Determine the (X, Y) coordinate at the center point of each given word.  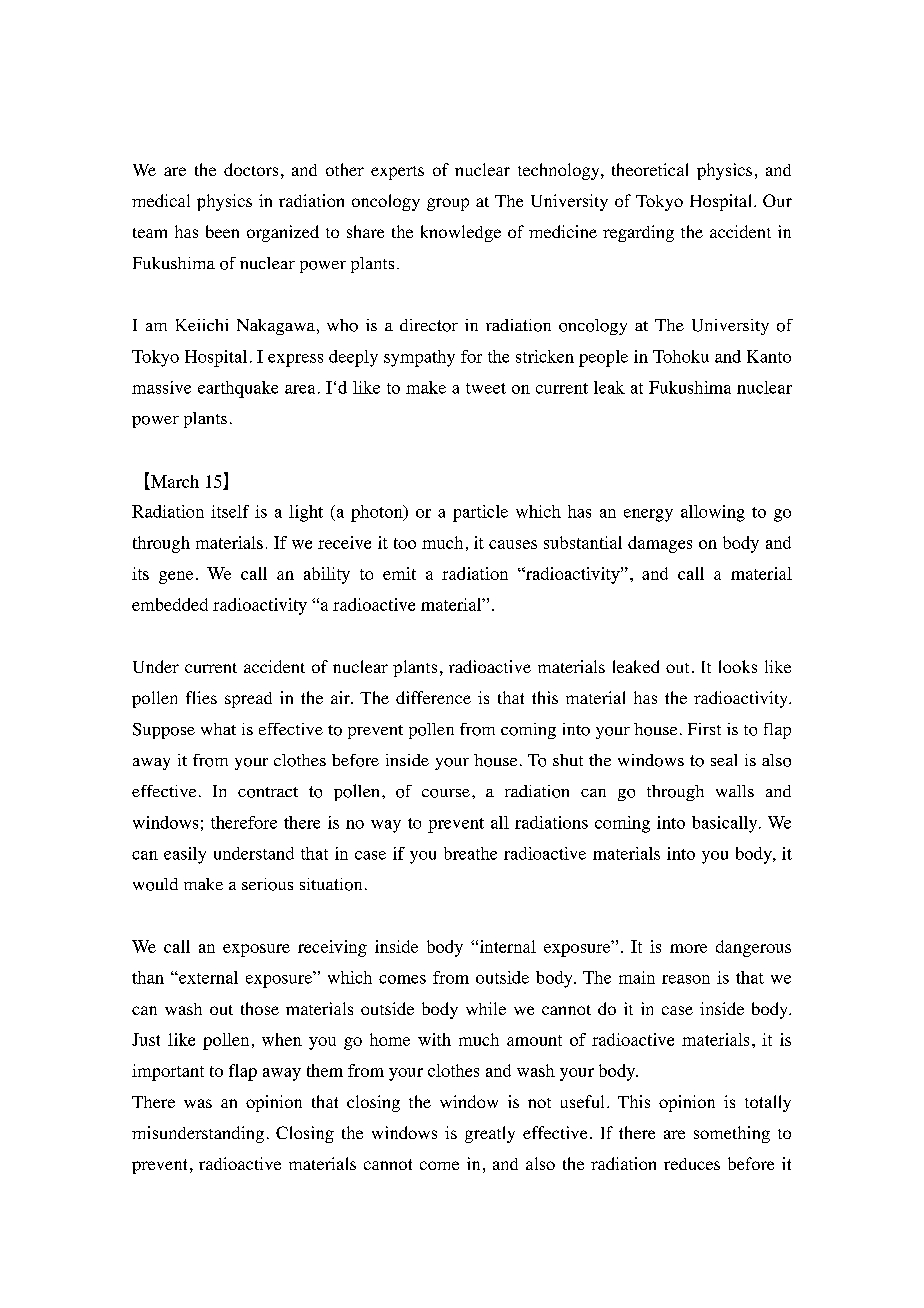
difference (433, 697)
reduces (692, 1164)
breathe (470, 853)
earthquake (238, 389)
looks (738, 666)
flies (201, 697)
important (168, 1072)
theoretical (650, 169)
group (448, 204)
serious (267, 884)
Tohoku (681, 356)
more (688, 948)
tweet (486, 388)
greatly (490, 1134)
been (222, 231)
